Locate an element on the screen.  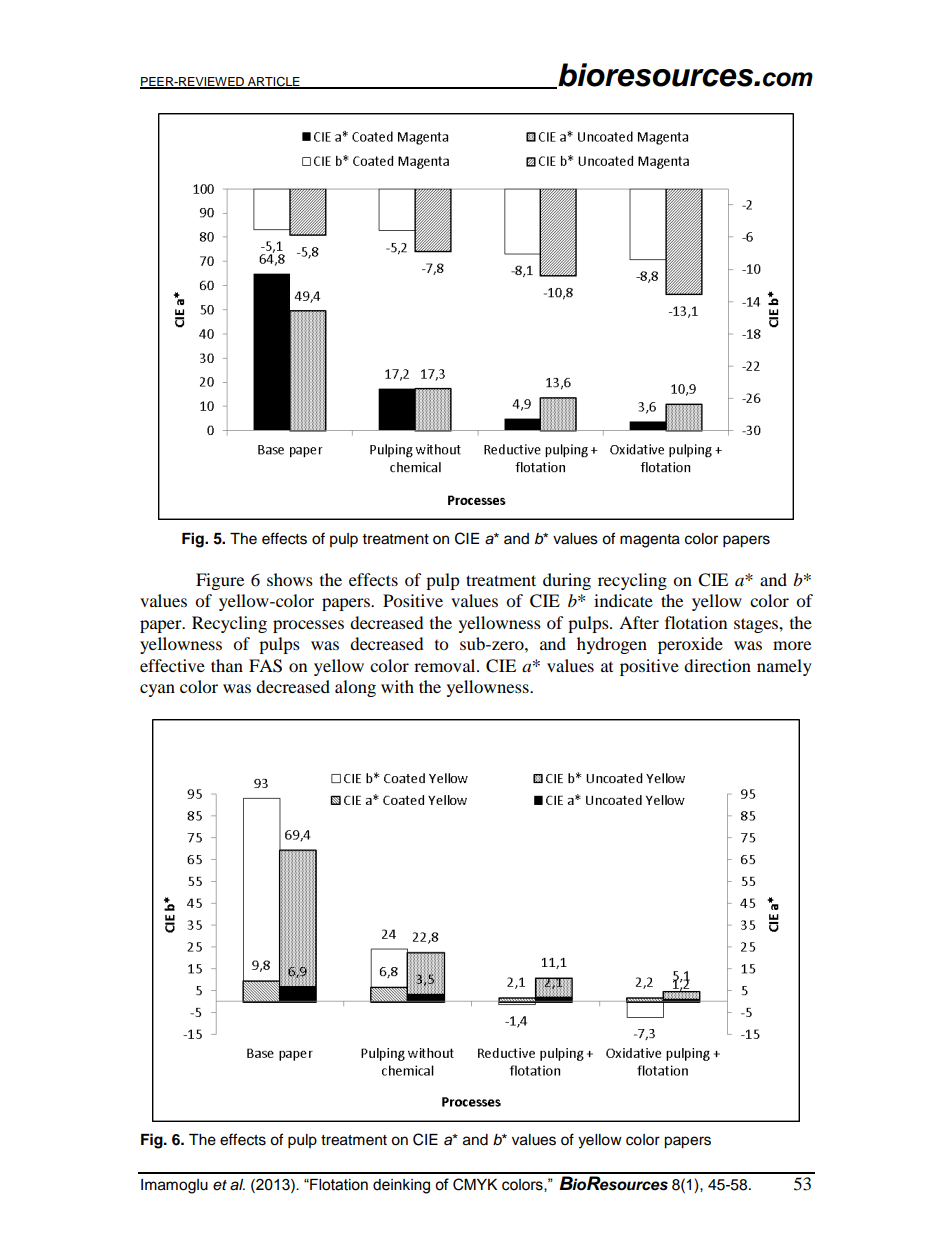
indicate is located at coordinates (623, 600).
